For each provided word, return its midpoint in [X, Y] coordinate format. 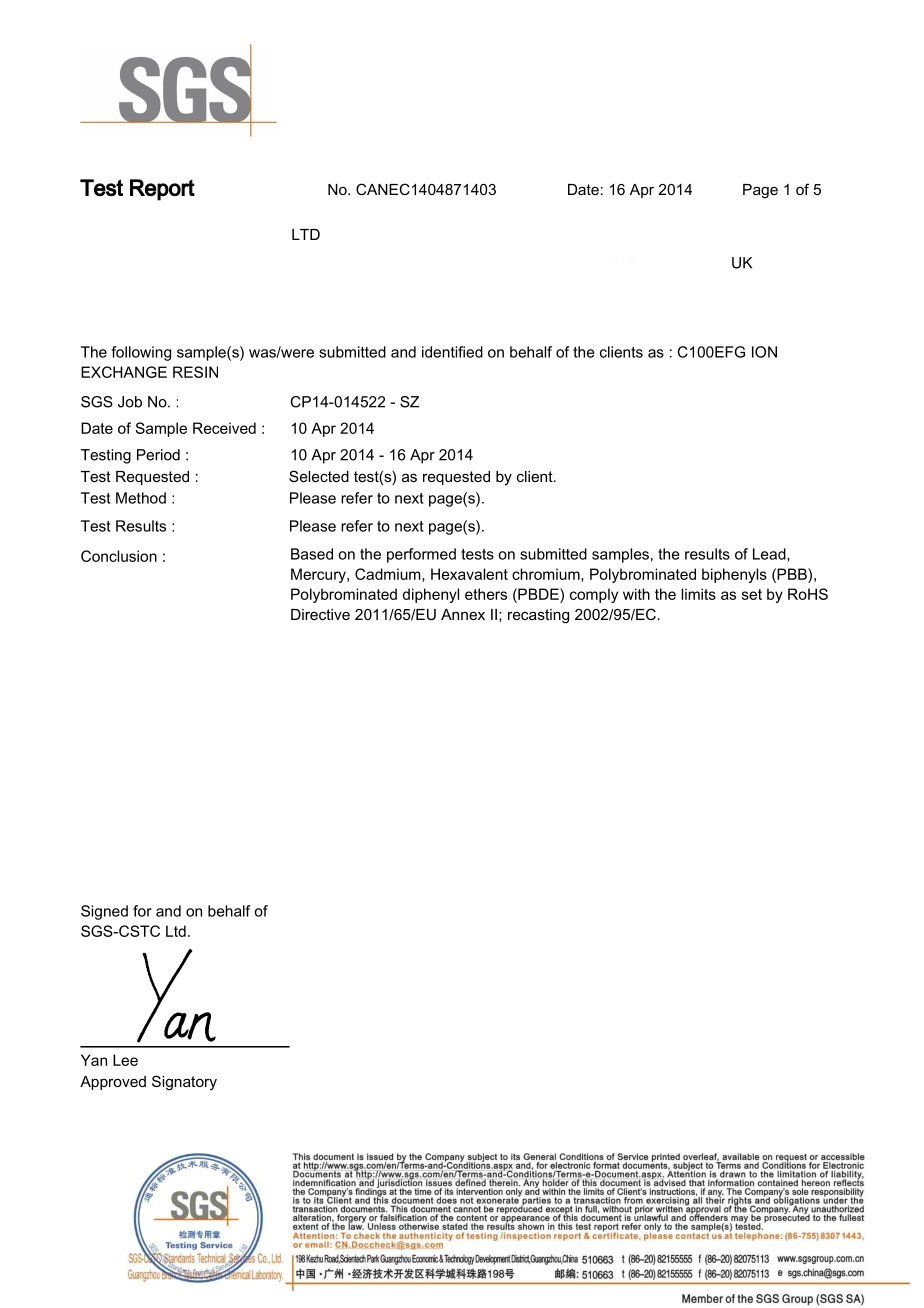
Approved [113, 1083]
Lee [125, 1060]
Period [158, 455]
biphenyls [734, 575]
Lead [770, 555]
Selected [319, 476]
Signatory [184, 1083]
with [636, 594]
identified [452, 352]
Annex [463, 614]
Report [162, 190]
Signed [104, 912]
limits [698, 594]
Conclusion [119, 556]
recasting [538, 616]
